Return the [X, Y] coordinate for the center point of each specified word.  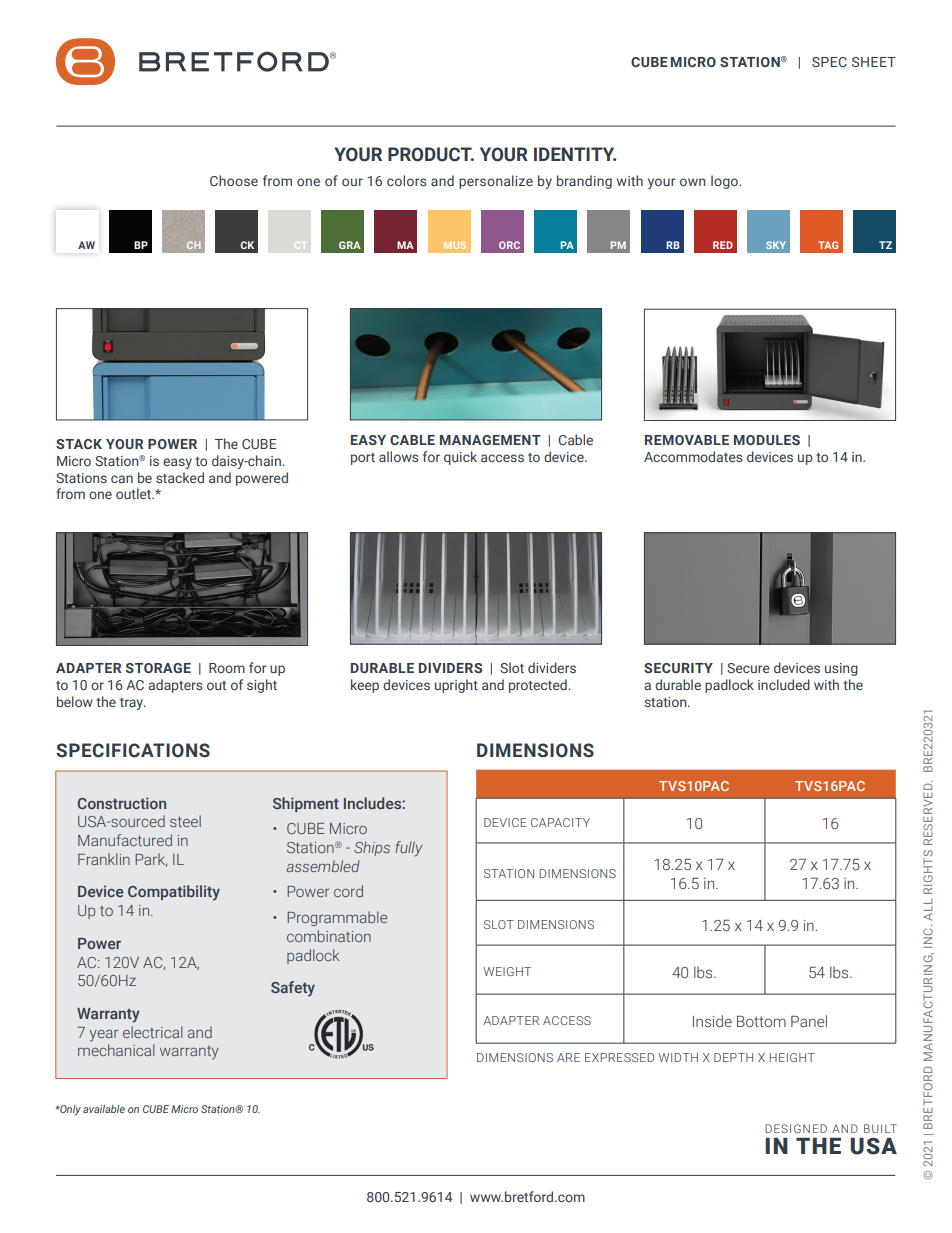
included [784, 684]
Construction [122, 803]
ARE [568, 1057]
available [104, 1109]
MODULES [767, 440]
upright [456, 686]
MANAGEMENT [490, 440]
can [122, 479]
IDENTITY [575, 154]
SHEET [874, 62]
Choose [234, 180]
